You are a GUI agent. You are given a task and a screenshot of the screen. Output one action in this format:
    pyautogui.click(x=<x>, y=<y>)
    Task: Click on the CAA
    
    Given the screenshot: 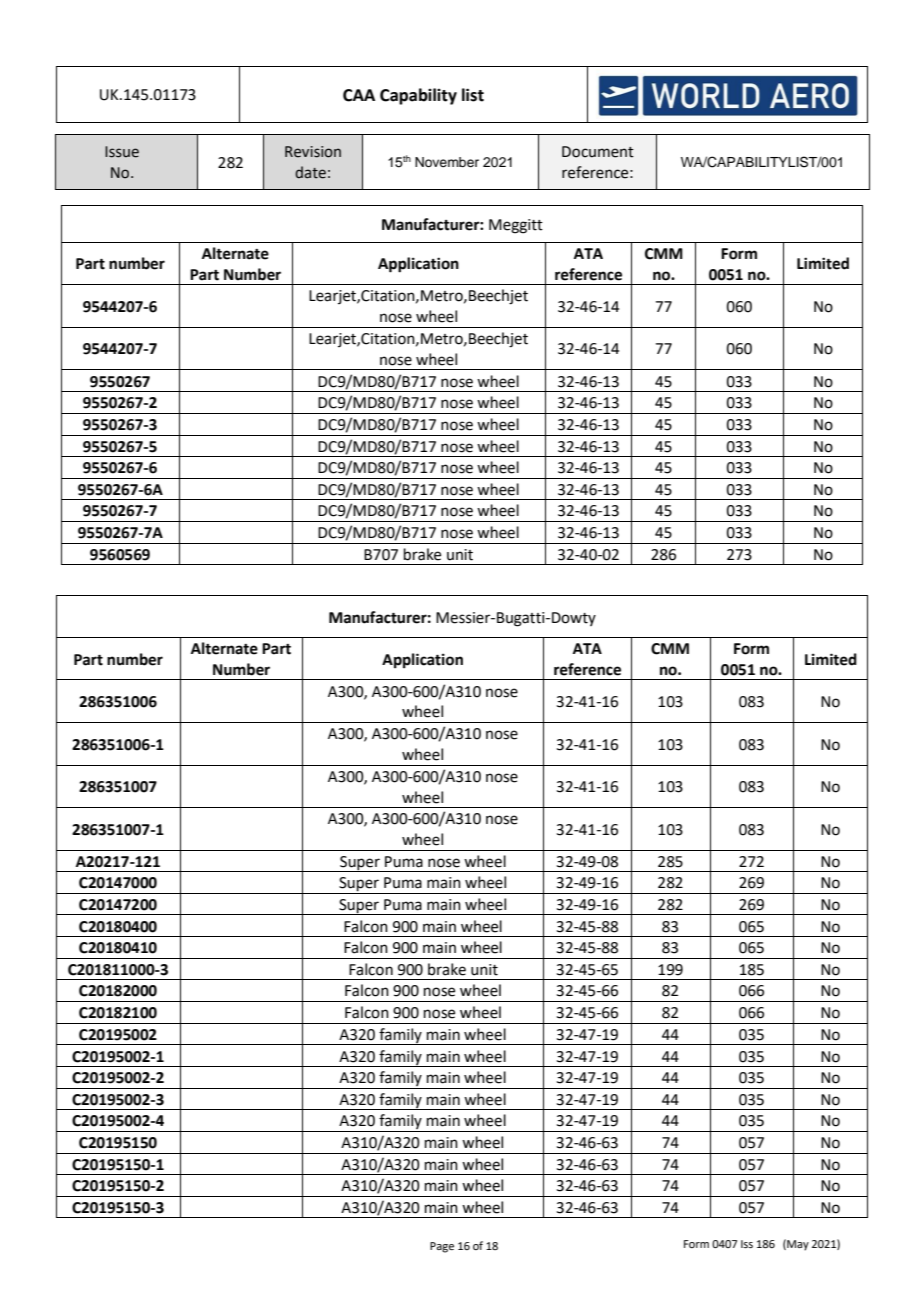 What is the action you would take?
    pyautogui.click(x=359, y=95)
